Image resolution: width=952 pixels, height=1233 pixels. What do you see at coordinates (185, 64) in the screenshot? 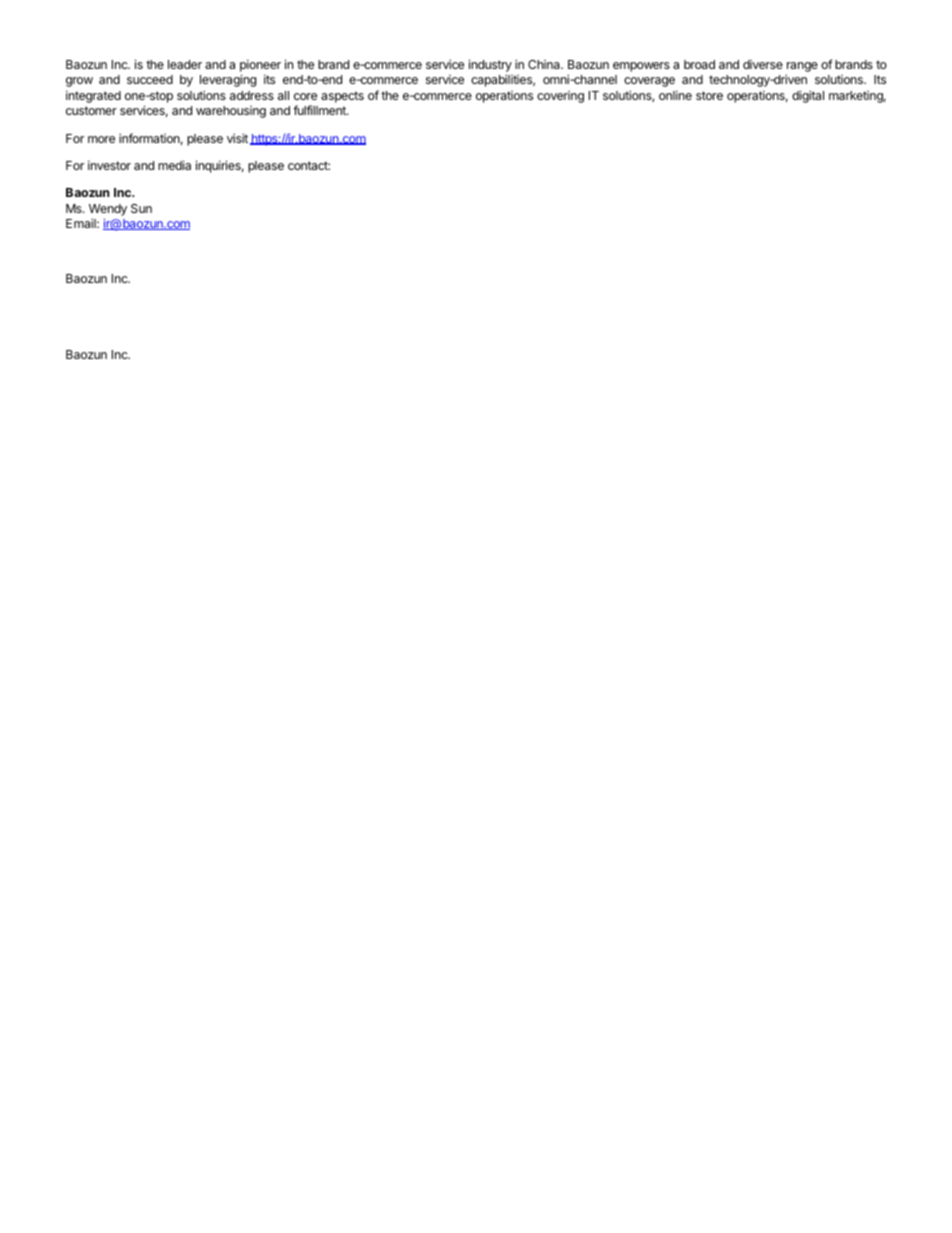
I see `leader` at bounding box center [185, 64].
